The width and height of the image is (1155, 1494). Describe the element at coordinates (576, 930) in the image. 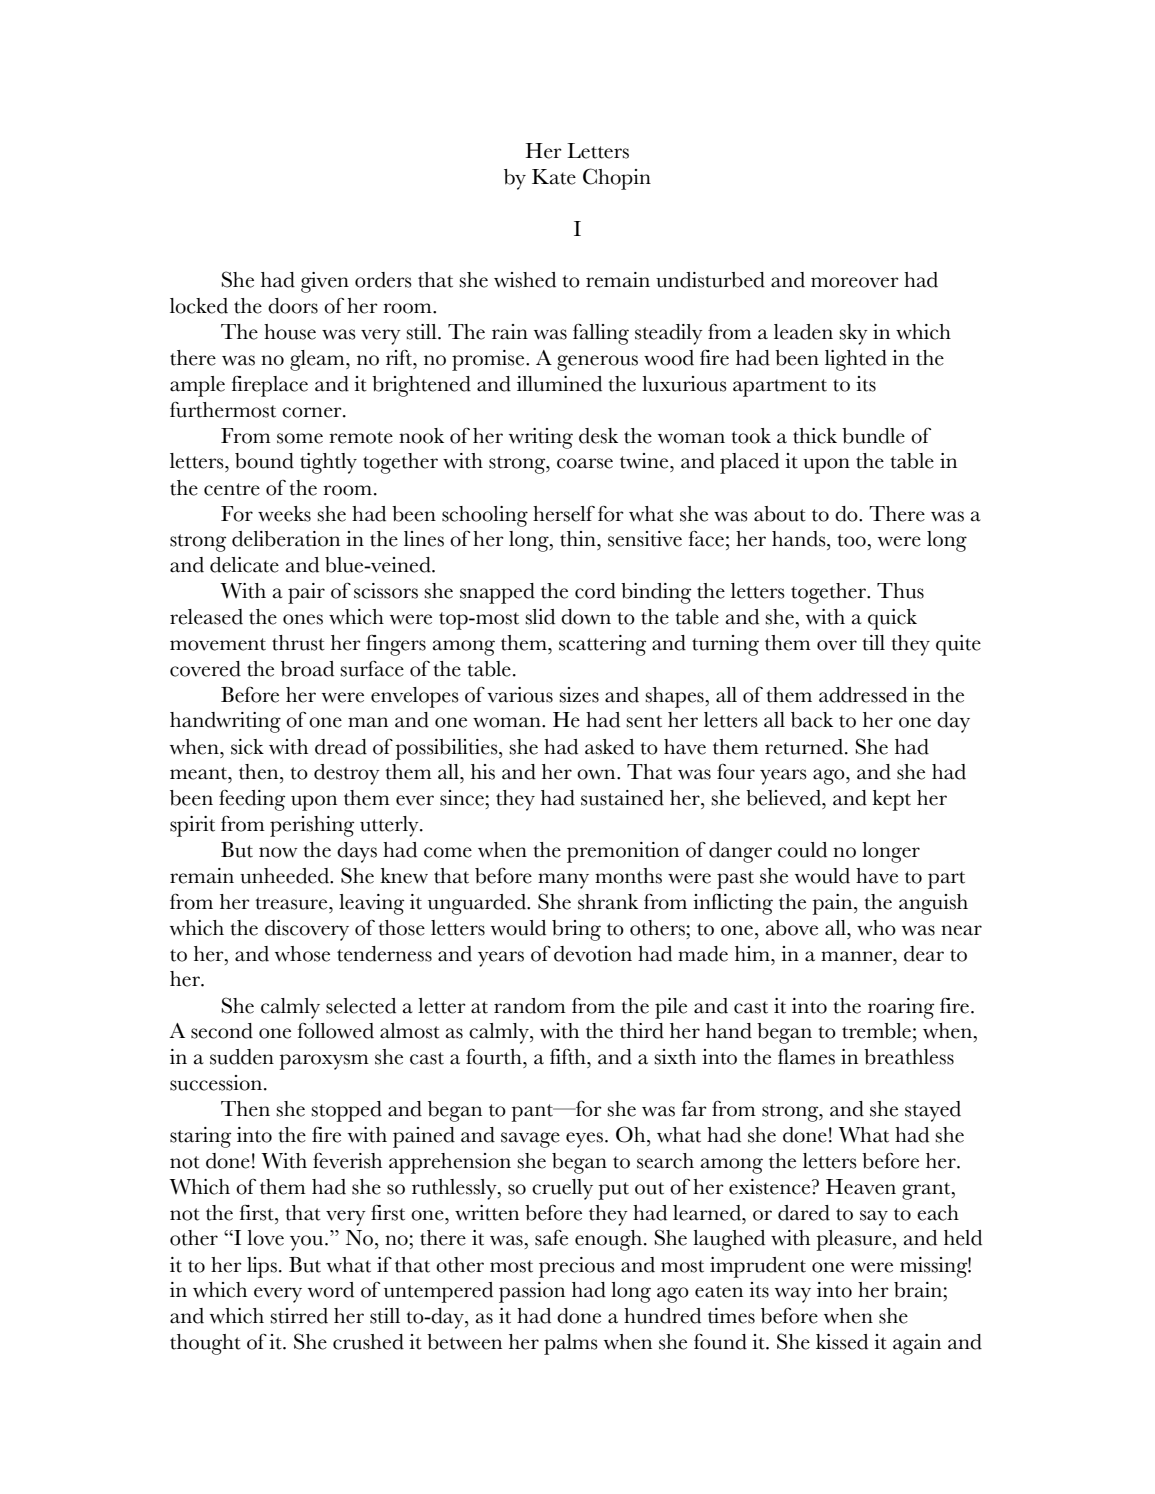

I see `bring` at that location.
